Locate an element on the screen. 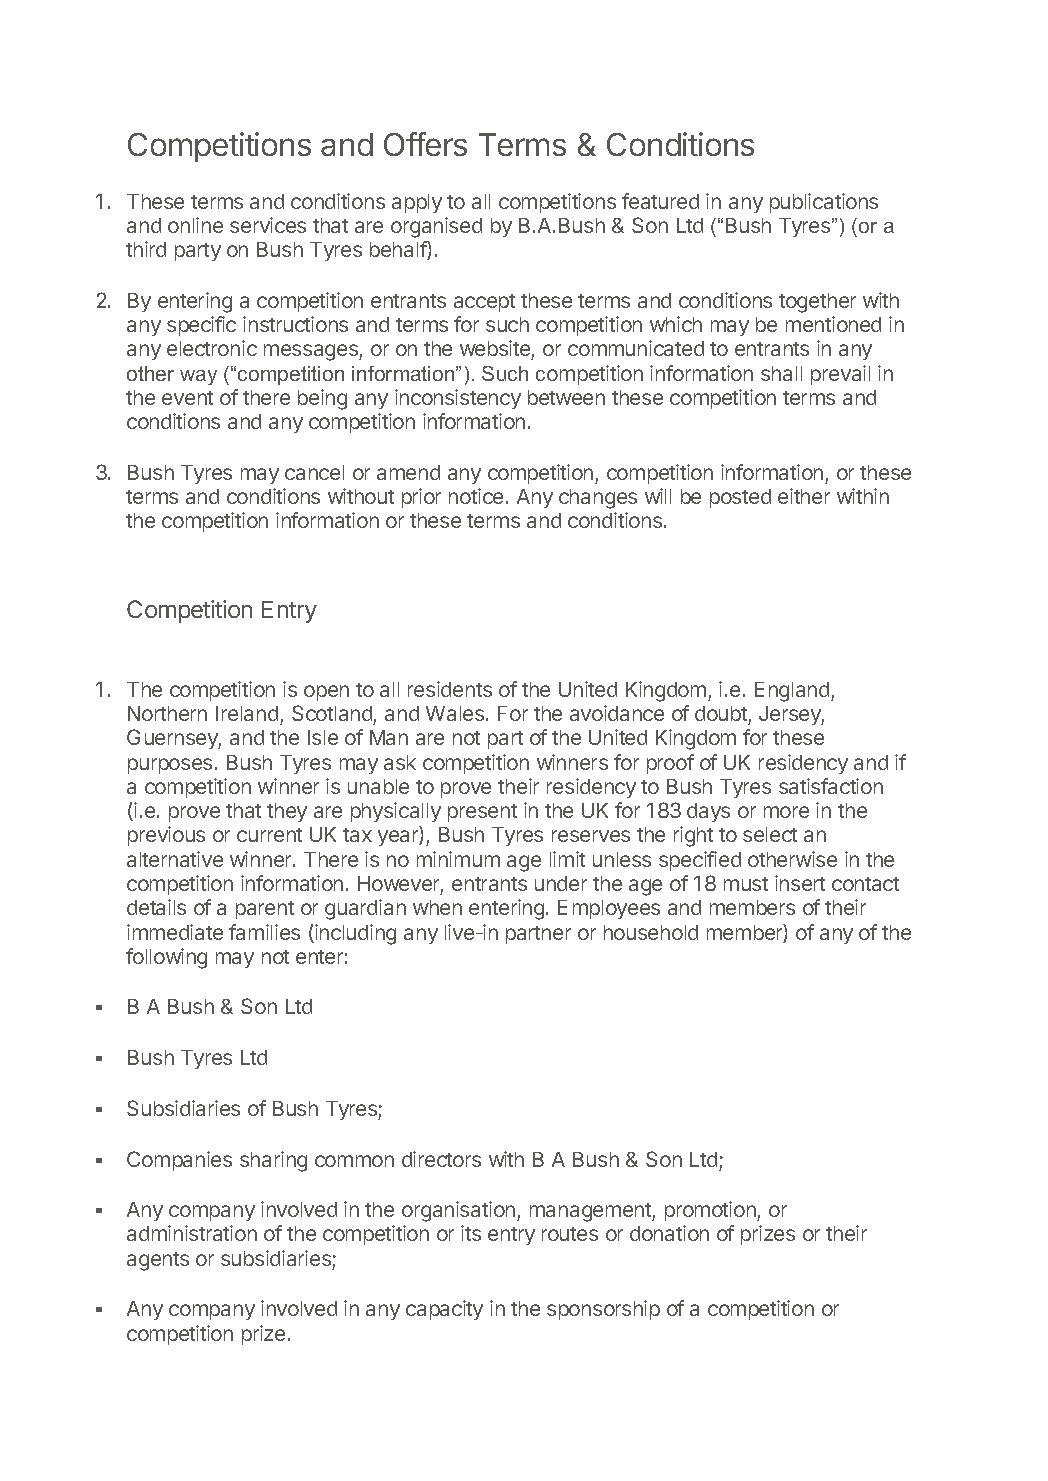  Offers is located at coordinates (425, 144).
